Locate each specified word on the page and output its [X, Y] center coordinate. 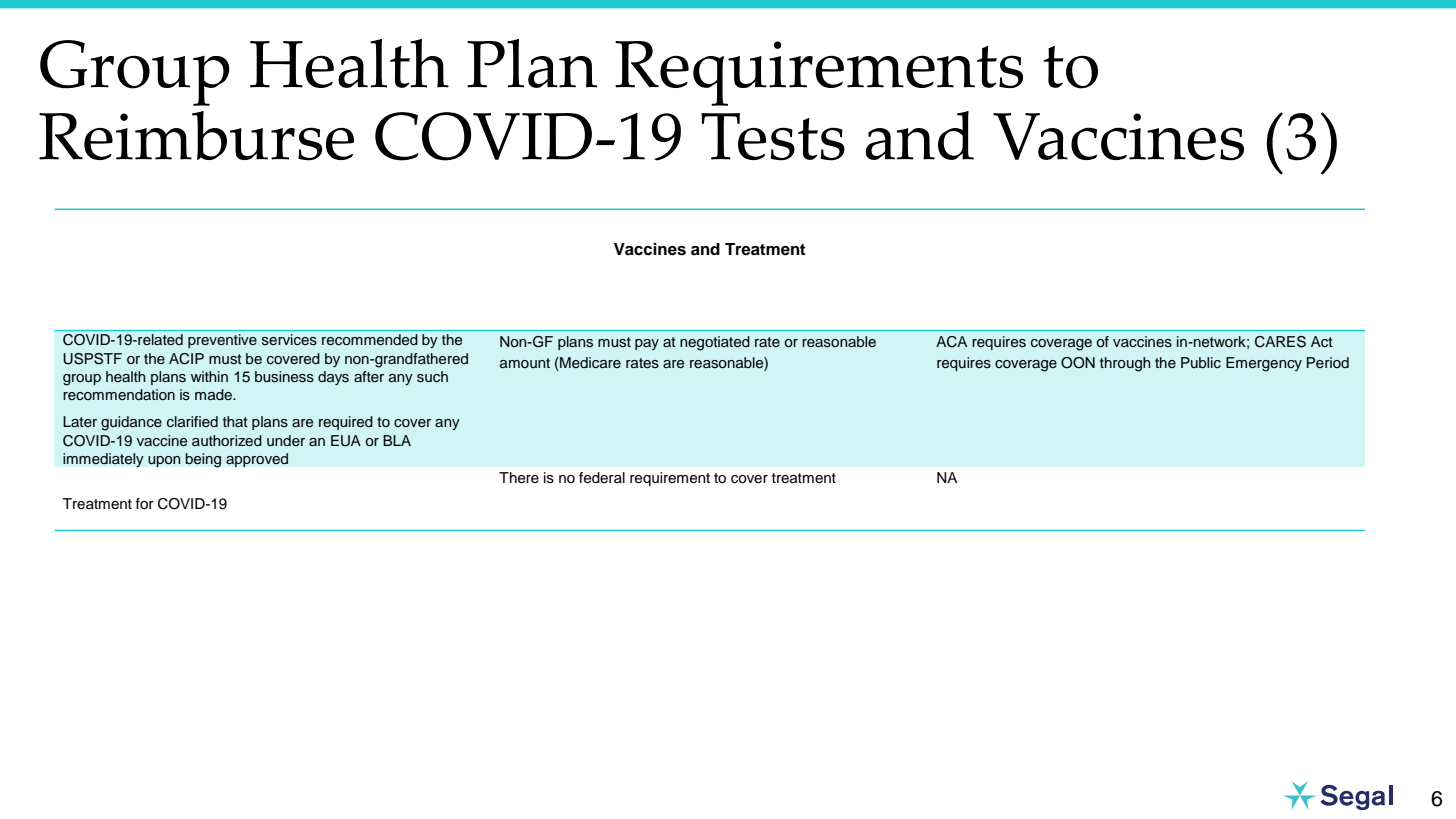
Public [1201, 363]
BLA [397, 440]
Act [1322, 342]
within [209, 376]
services [289, 339]
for [144, 503]
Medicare [589, 363]
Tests [773, 137]
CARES [1280, 342]
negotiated [715, 343]
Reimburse [196, 136]
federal [602, 478]
